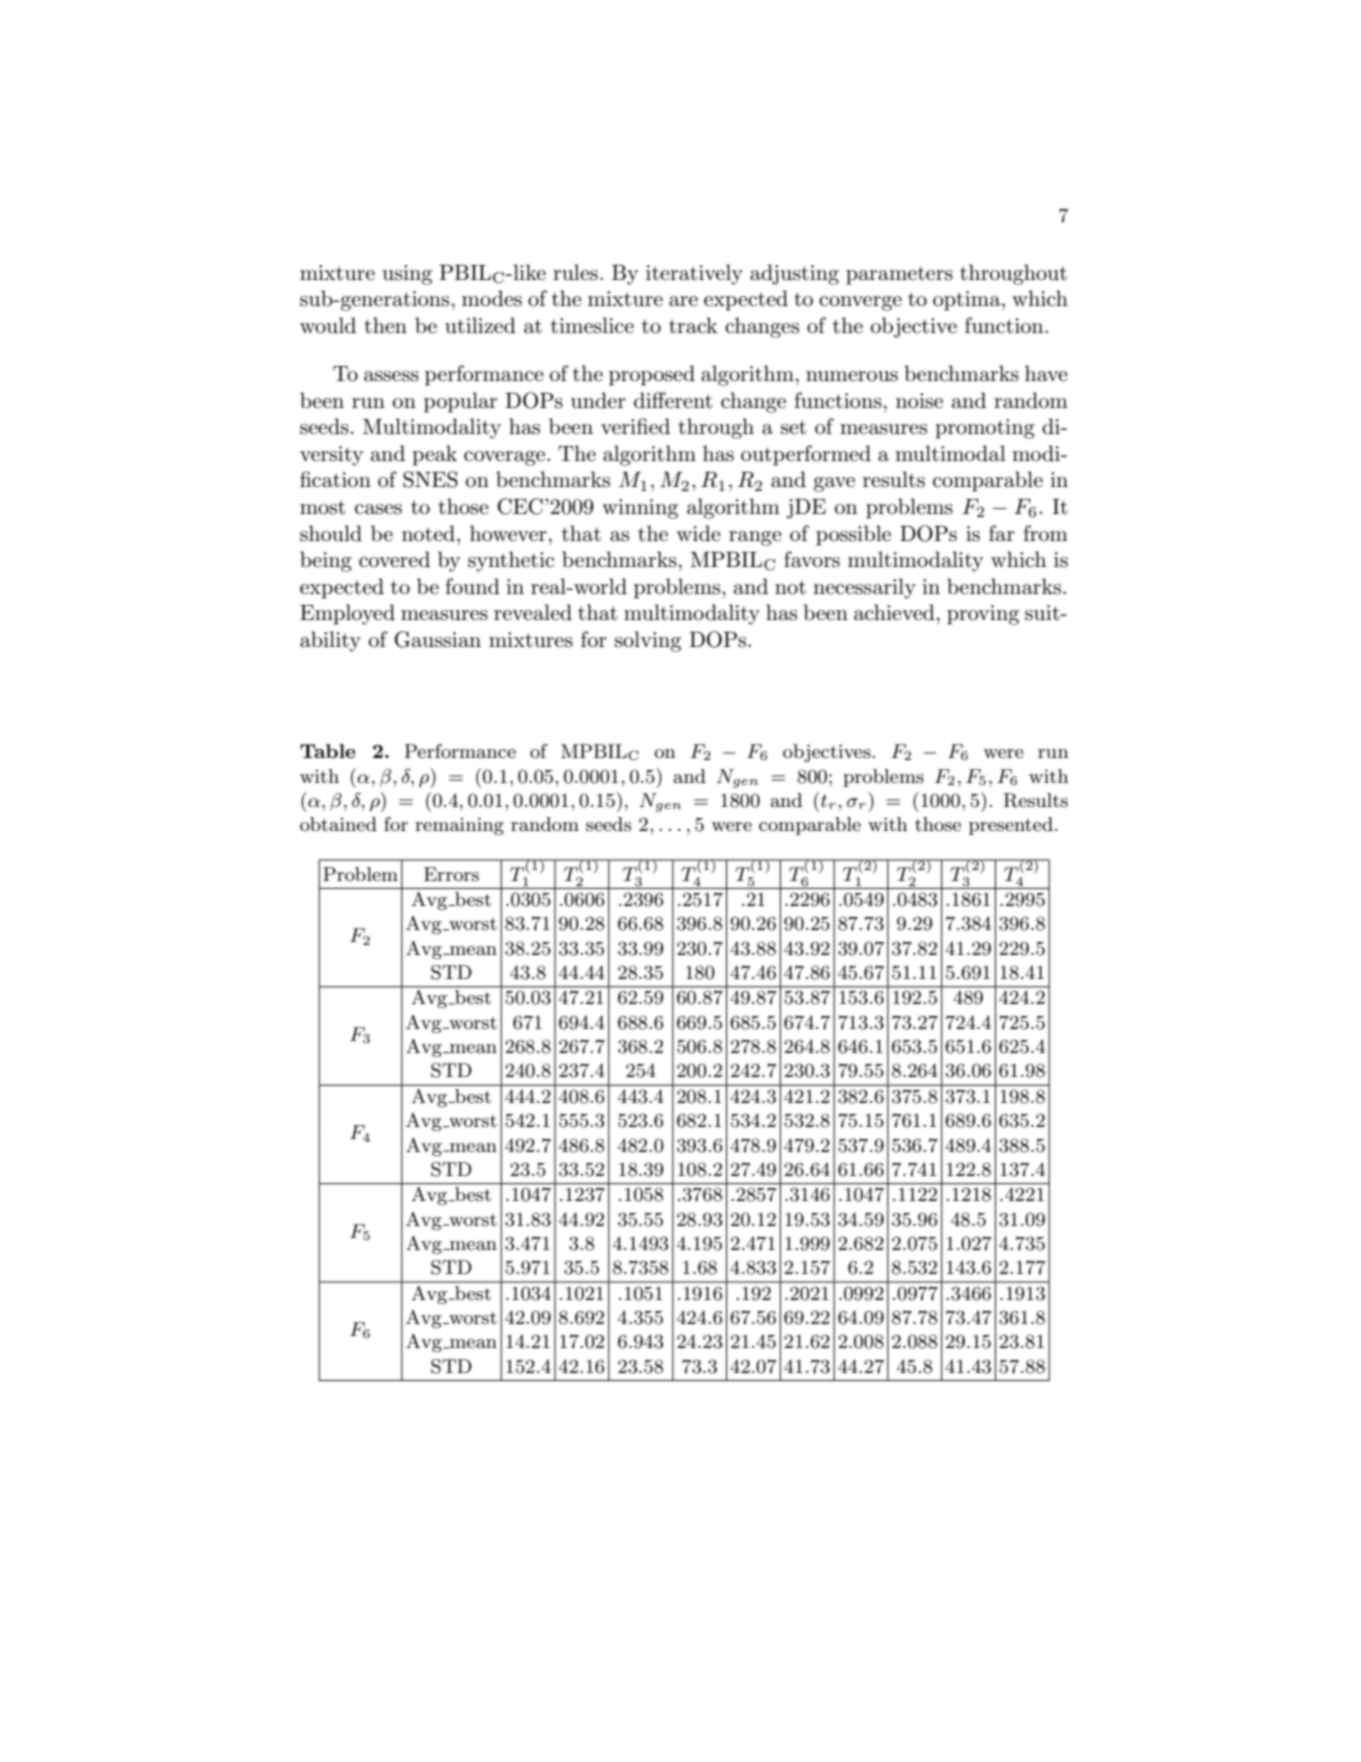  What do you see at coordinates (407, 275) in the page?
I see `using` at bounding box center [407, 275].
